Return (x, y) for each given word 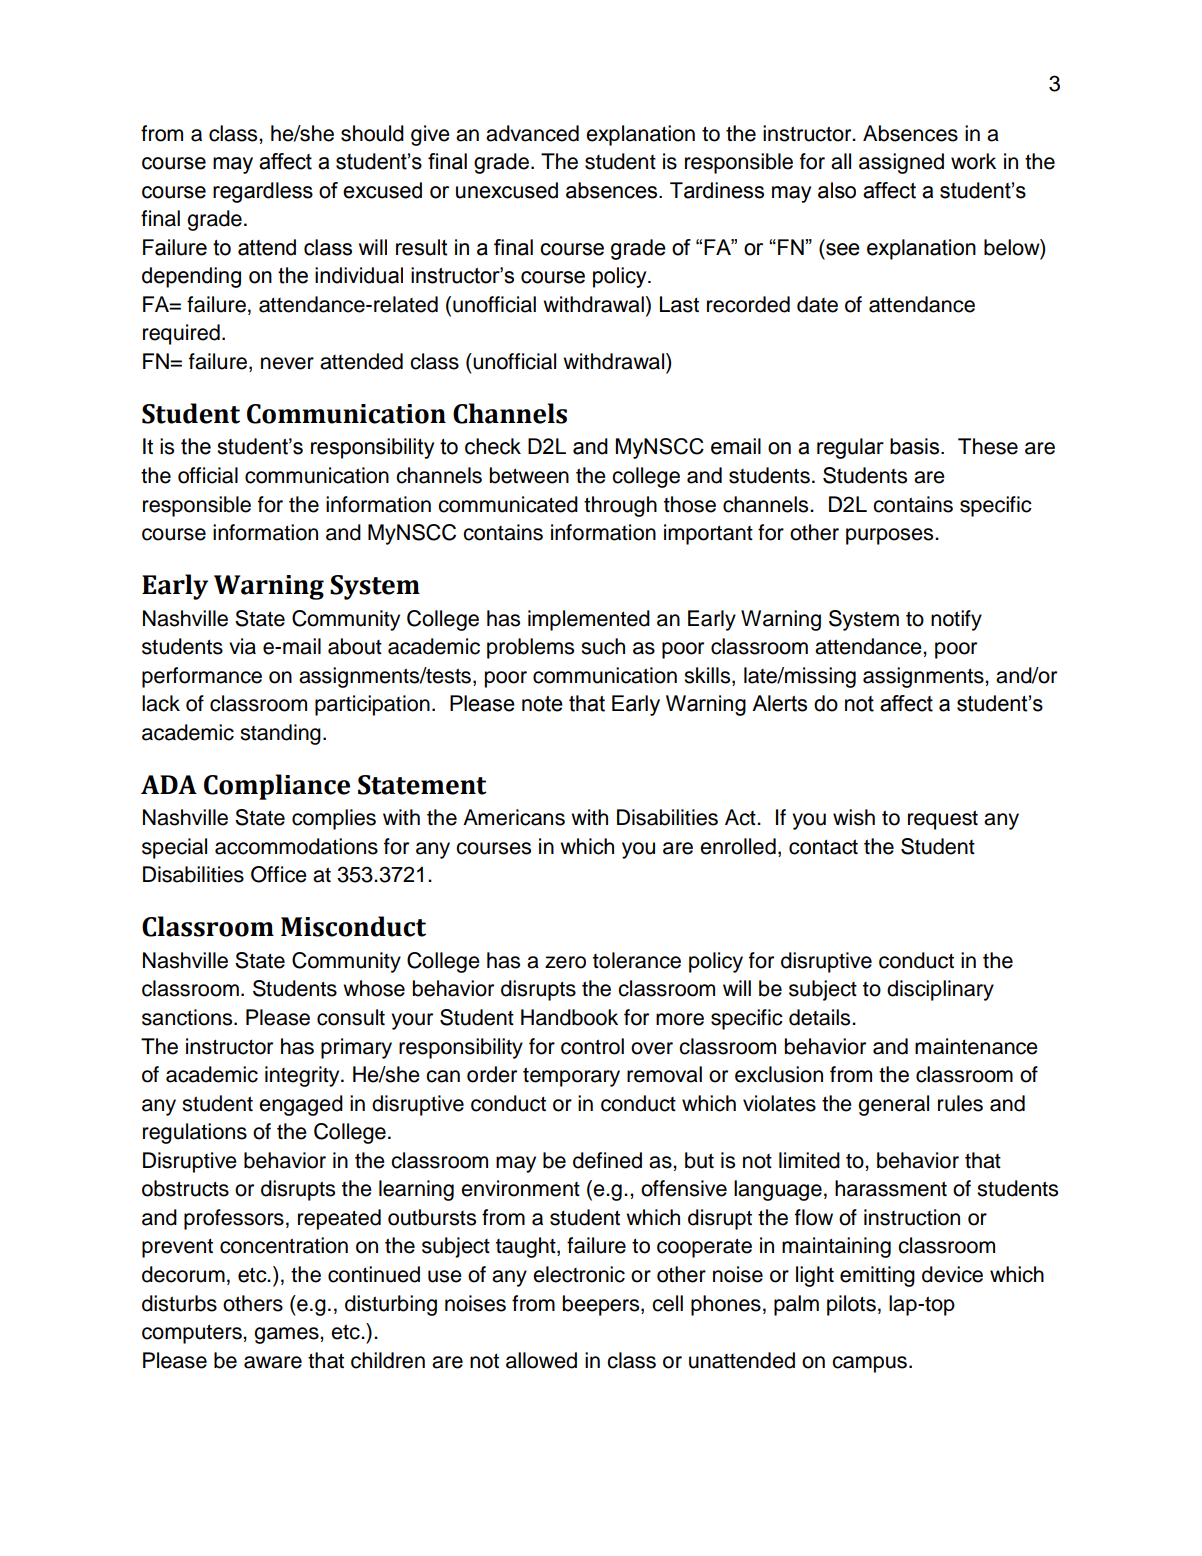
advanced (532, 133)
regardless (263, 192)
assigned (901, 163)
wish (854, 817)
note (542, 704)
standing (280, 734)
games (287, 1335)
